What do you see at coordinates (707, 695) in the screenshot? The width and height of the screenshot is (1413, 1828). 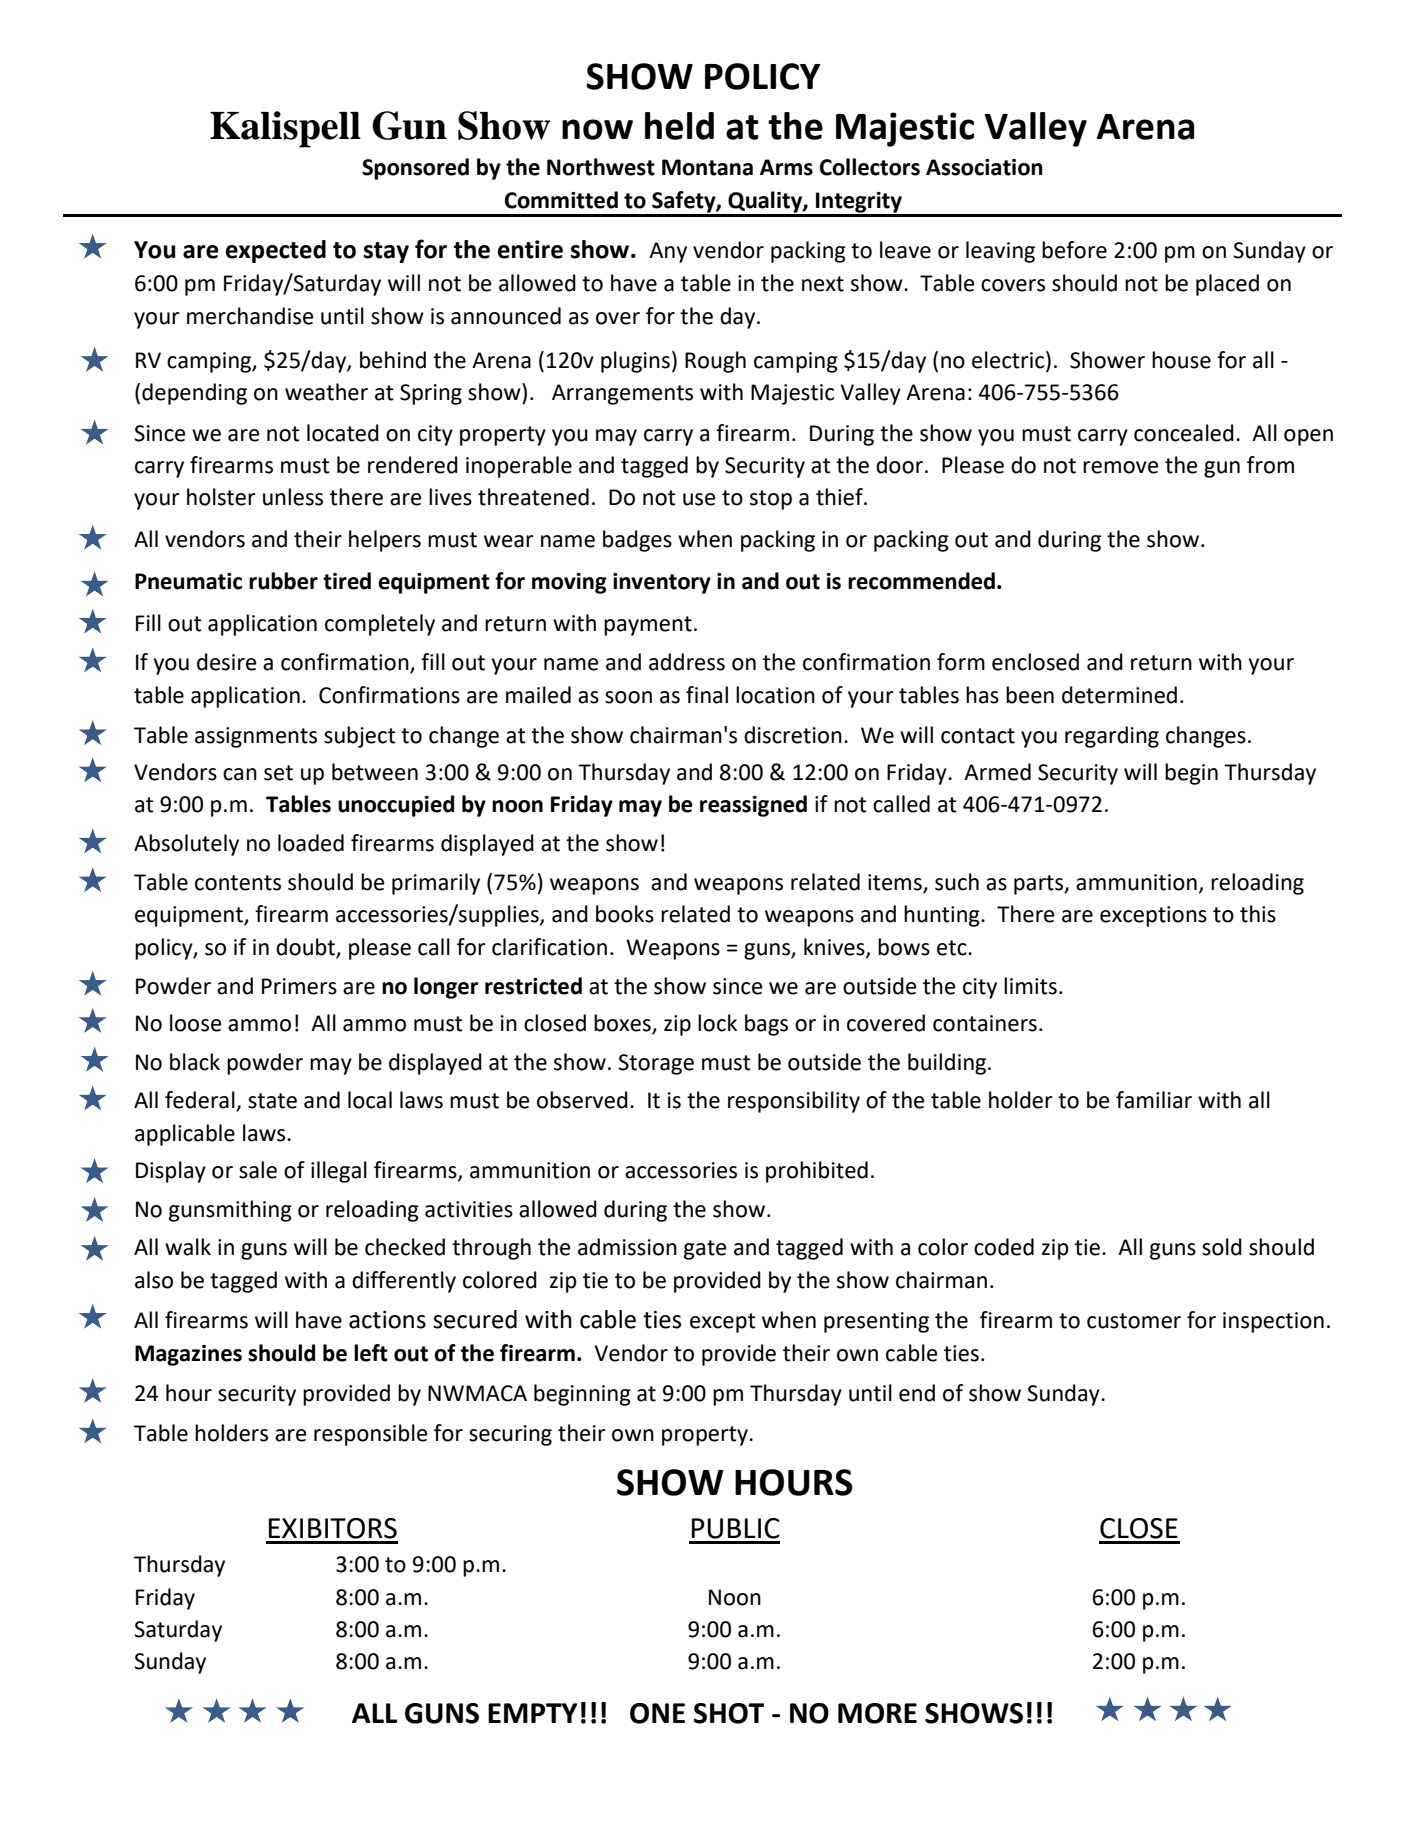 I see `final` at bounding box center [707, 695].
